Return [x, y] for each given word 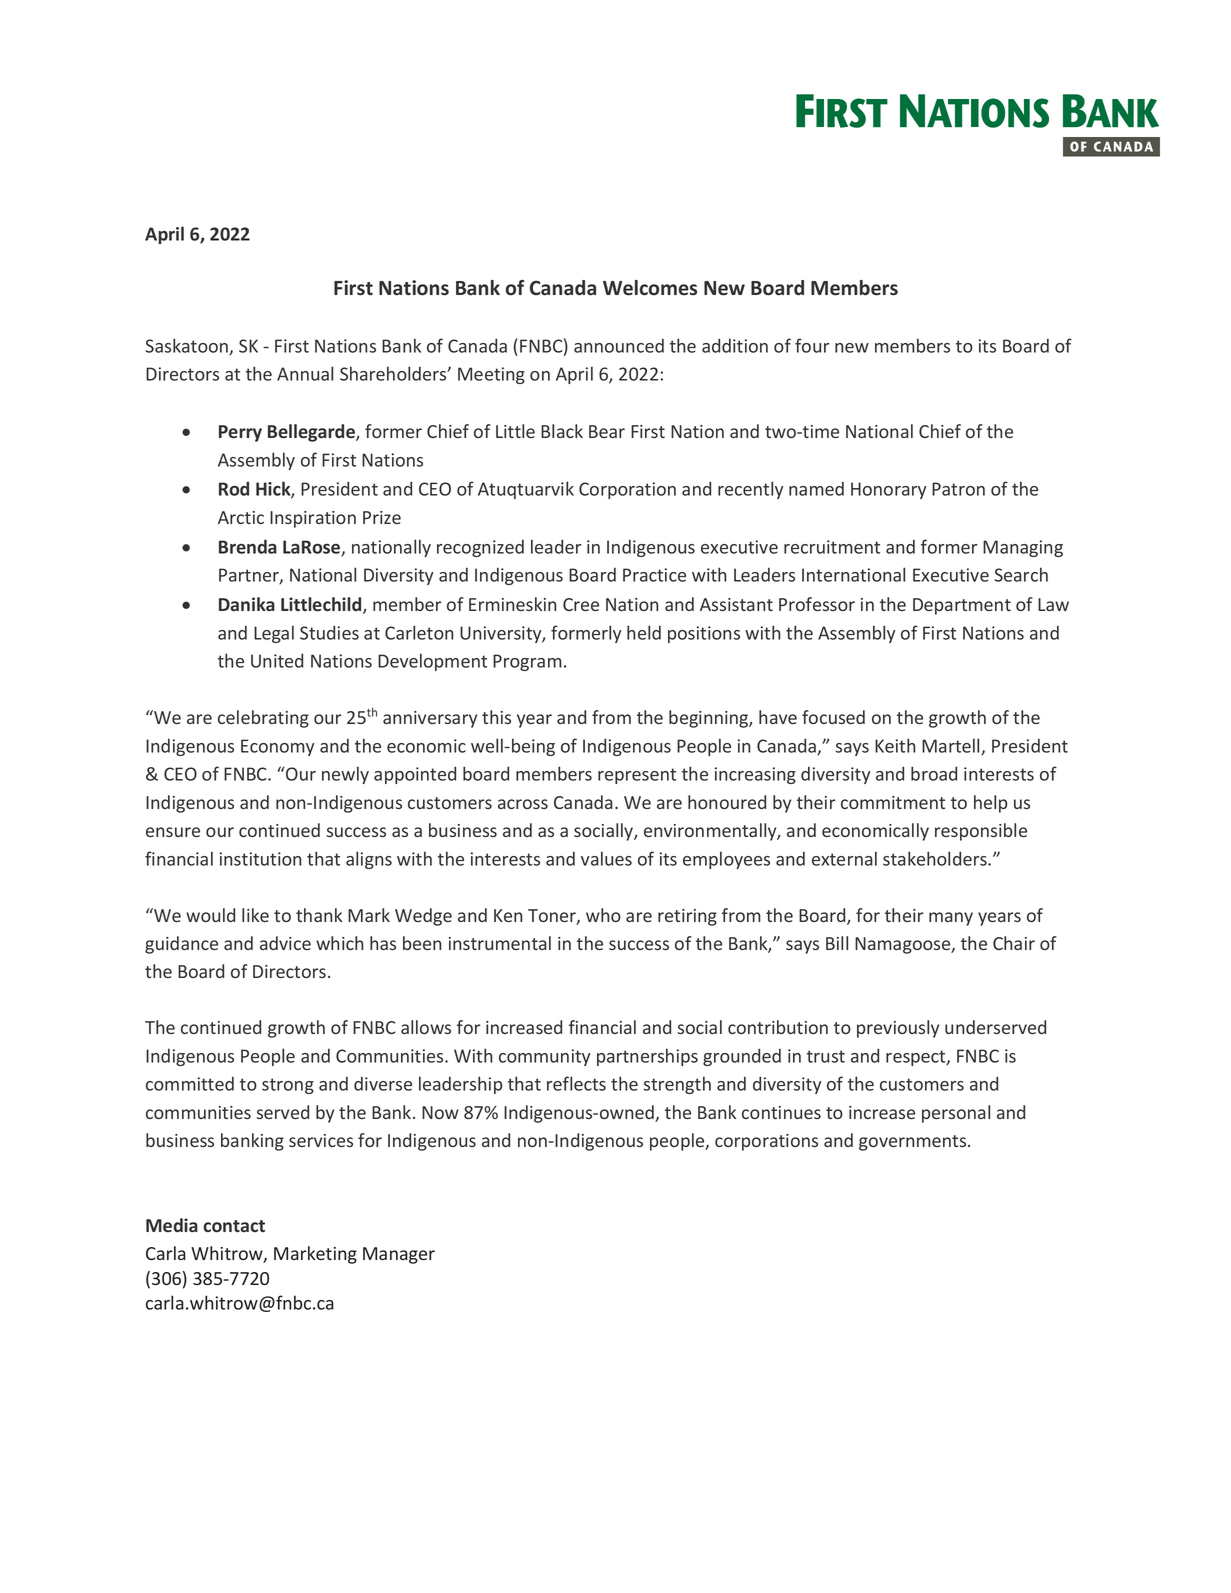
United [277, 660]
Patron [958, 489]
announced [619, 345]
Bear [607, 431]
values [606, 858]
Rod [234, 488]
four [812, 345]
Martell [952, 746]
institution [260, 859]
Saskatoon [187, 347]
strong [288, 1086]
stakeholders [936, 858]
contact [234, 1226]
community [544, 1057]
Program [527, 662]
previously [898, 1029]
